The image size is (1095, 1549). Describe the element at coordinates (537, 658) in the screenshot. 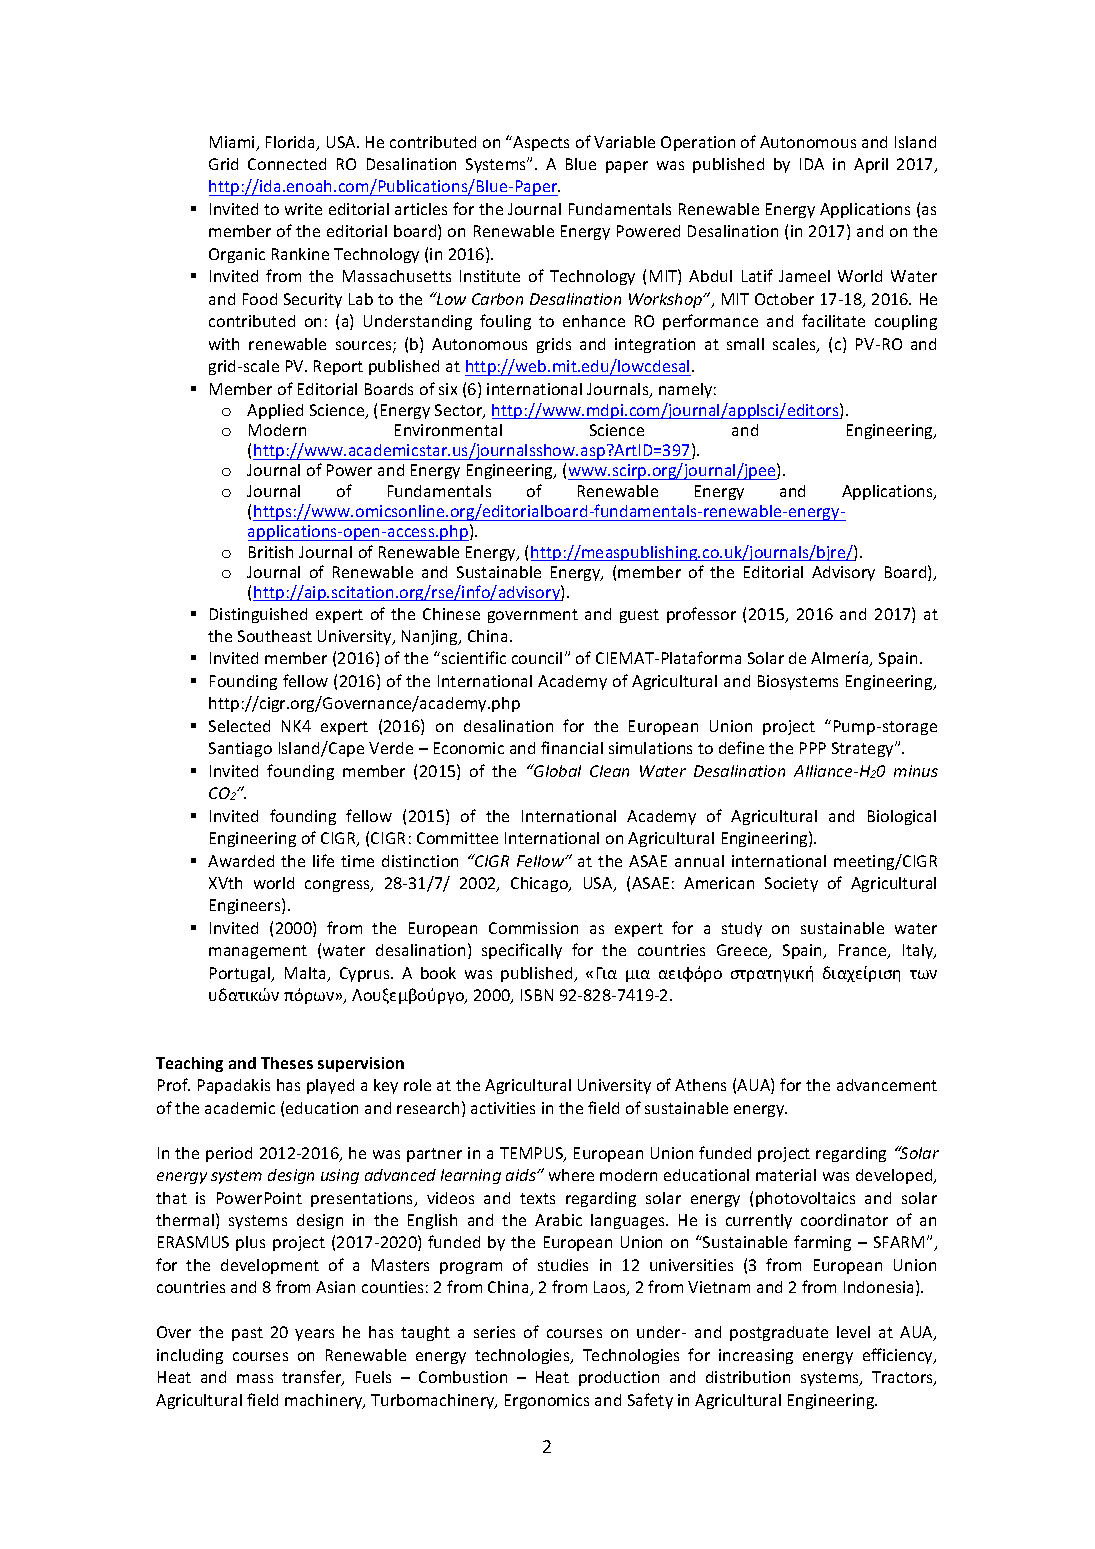

I see `council` at that location.
